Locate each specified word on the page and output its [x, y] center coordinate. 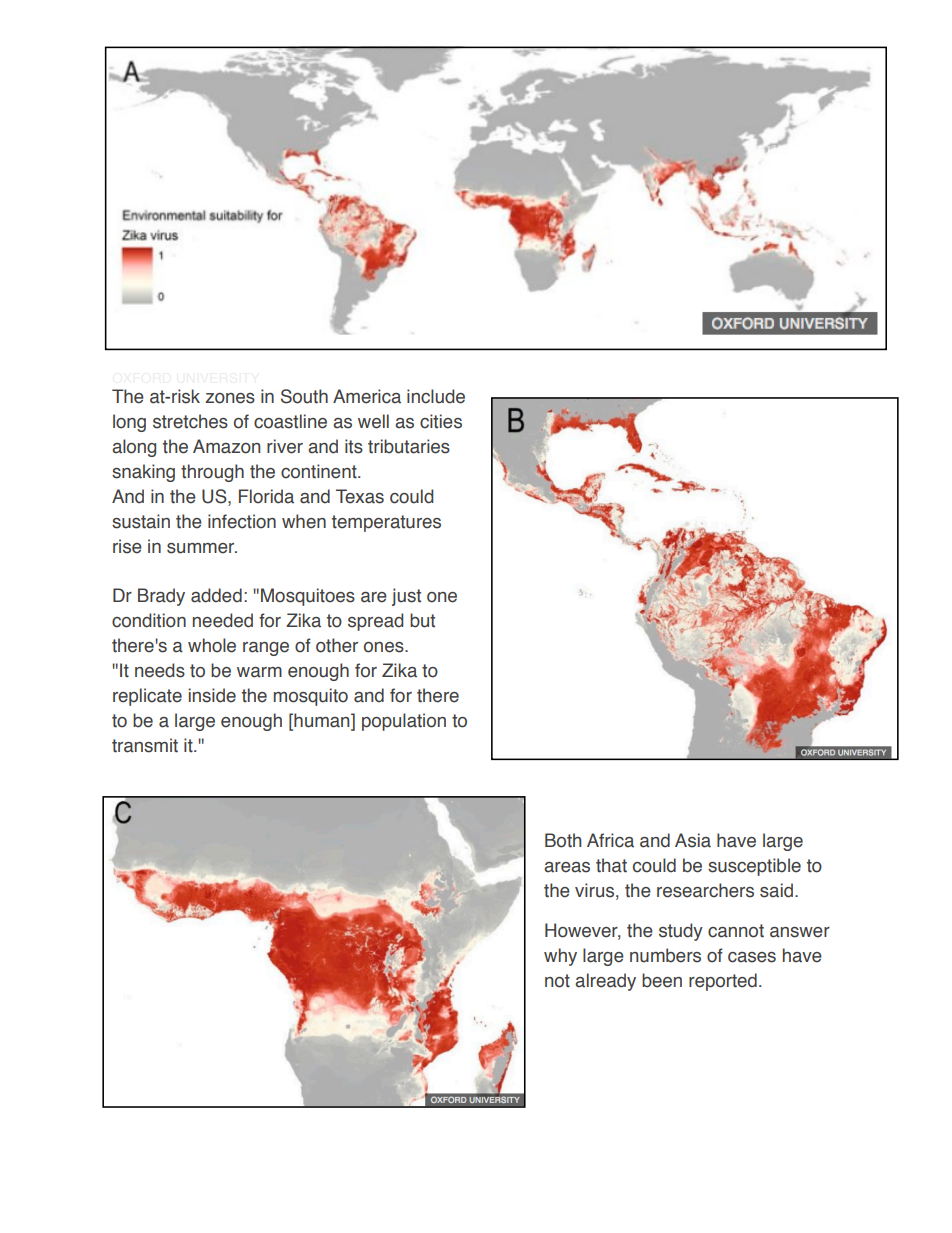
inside [212, 695]
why [560, 957]
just [406, 597]
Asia [693, 840]
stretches [190, 421]
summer [202, 548]
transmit [145, 745]
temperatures [386, 523]
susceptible [754, 867]
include [436, 396]
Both [563, 840]
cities [441, 421]
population [404, 722]
